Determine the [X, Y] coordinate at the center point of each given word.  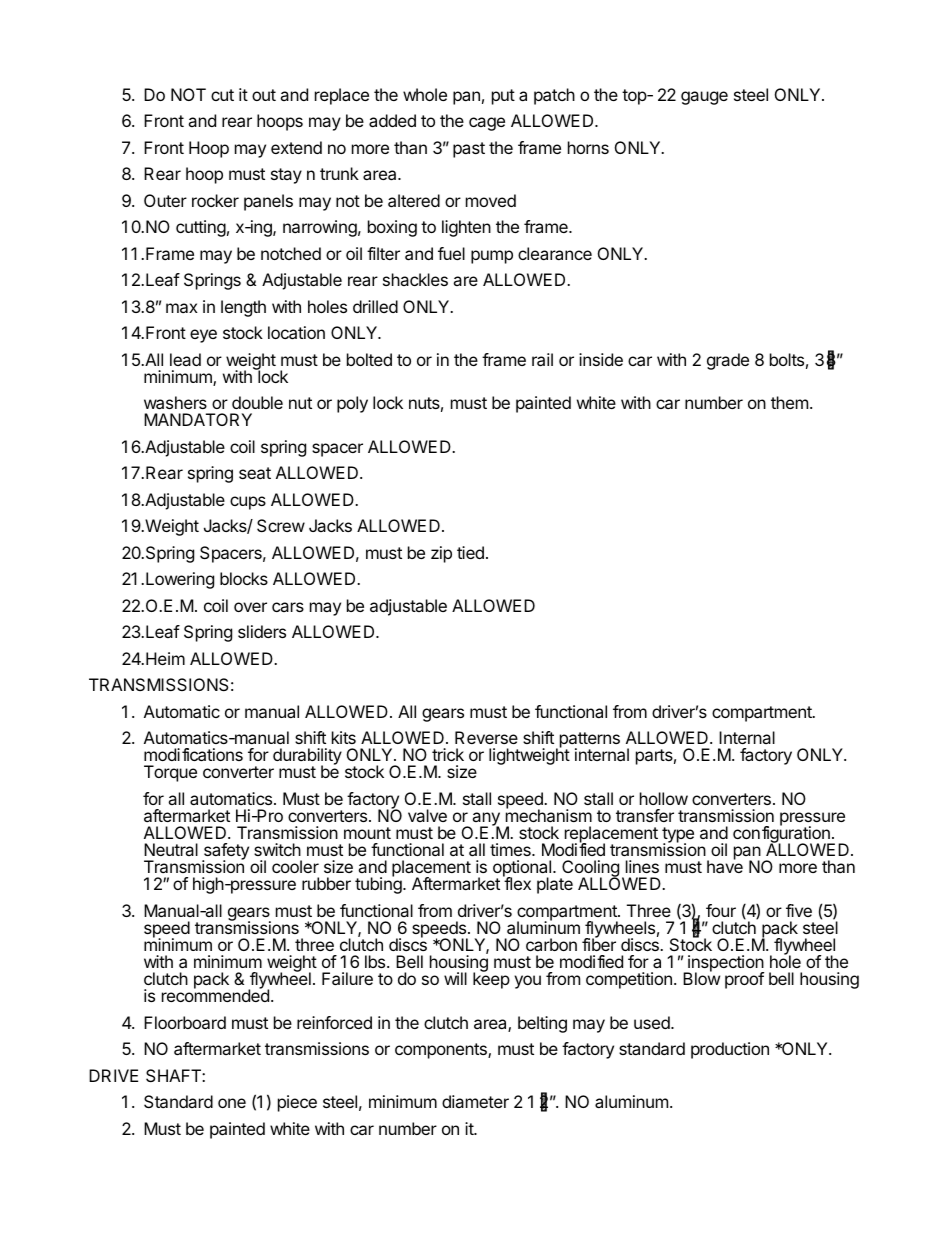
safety [225, 852]
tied [470, 552]
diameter [475, 1101]
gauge [704, 98]
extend [296, 147]
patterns [588, 741]
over [250, 607]
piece [297, 1103]
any [485, 820]
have [725, 866]
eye [203, 336]
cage [487, 124]
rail [542, 359]
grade [728, 361]
